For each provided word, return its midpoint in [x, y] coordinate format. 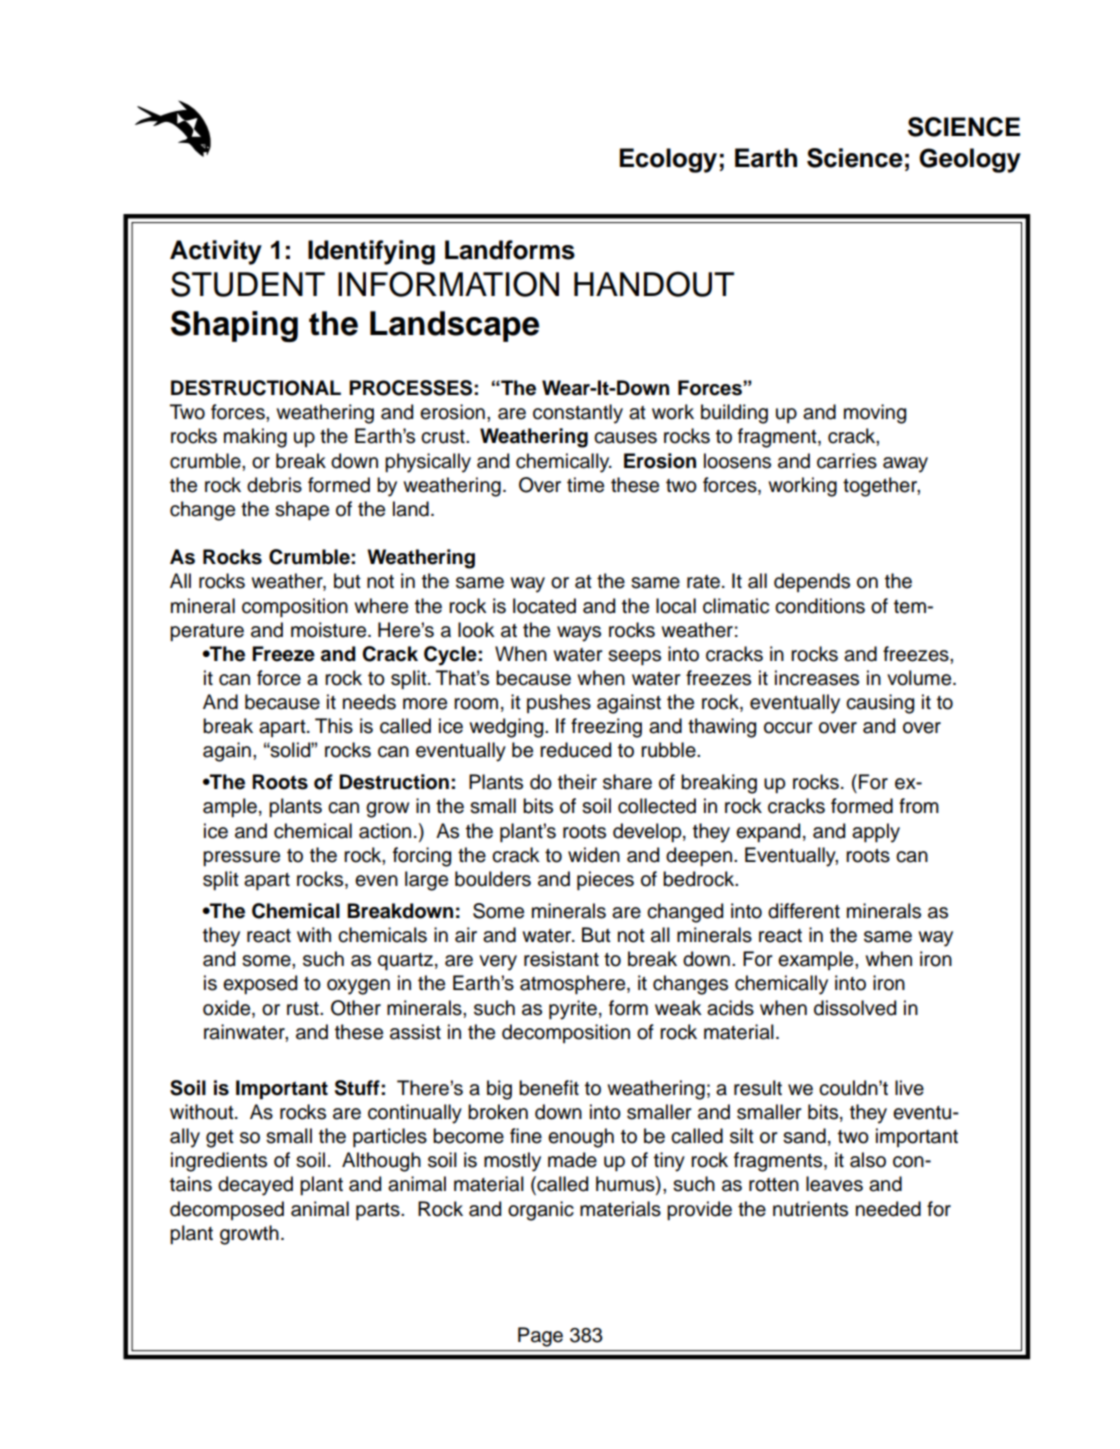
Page [540, 1337]
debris [274, 485]
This [334, 726]
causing [880, 704]
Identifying [371, 252]
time [585, 485]
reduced [575, 750]
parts [379, 1211]
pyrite [573, 1010]
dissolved [855, 1008]
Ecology [668, 160]
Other [356, 1008]
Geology [970, 160]
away [905, 465]
